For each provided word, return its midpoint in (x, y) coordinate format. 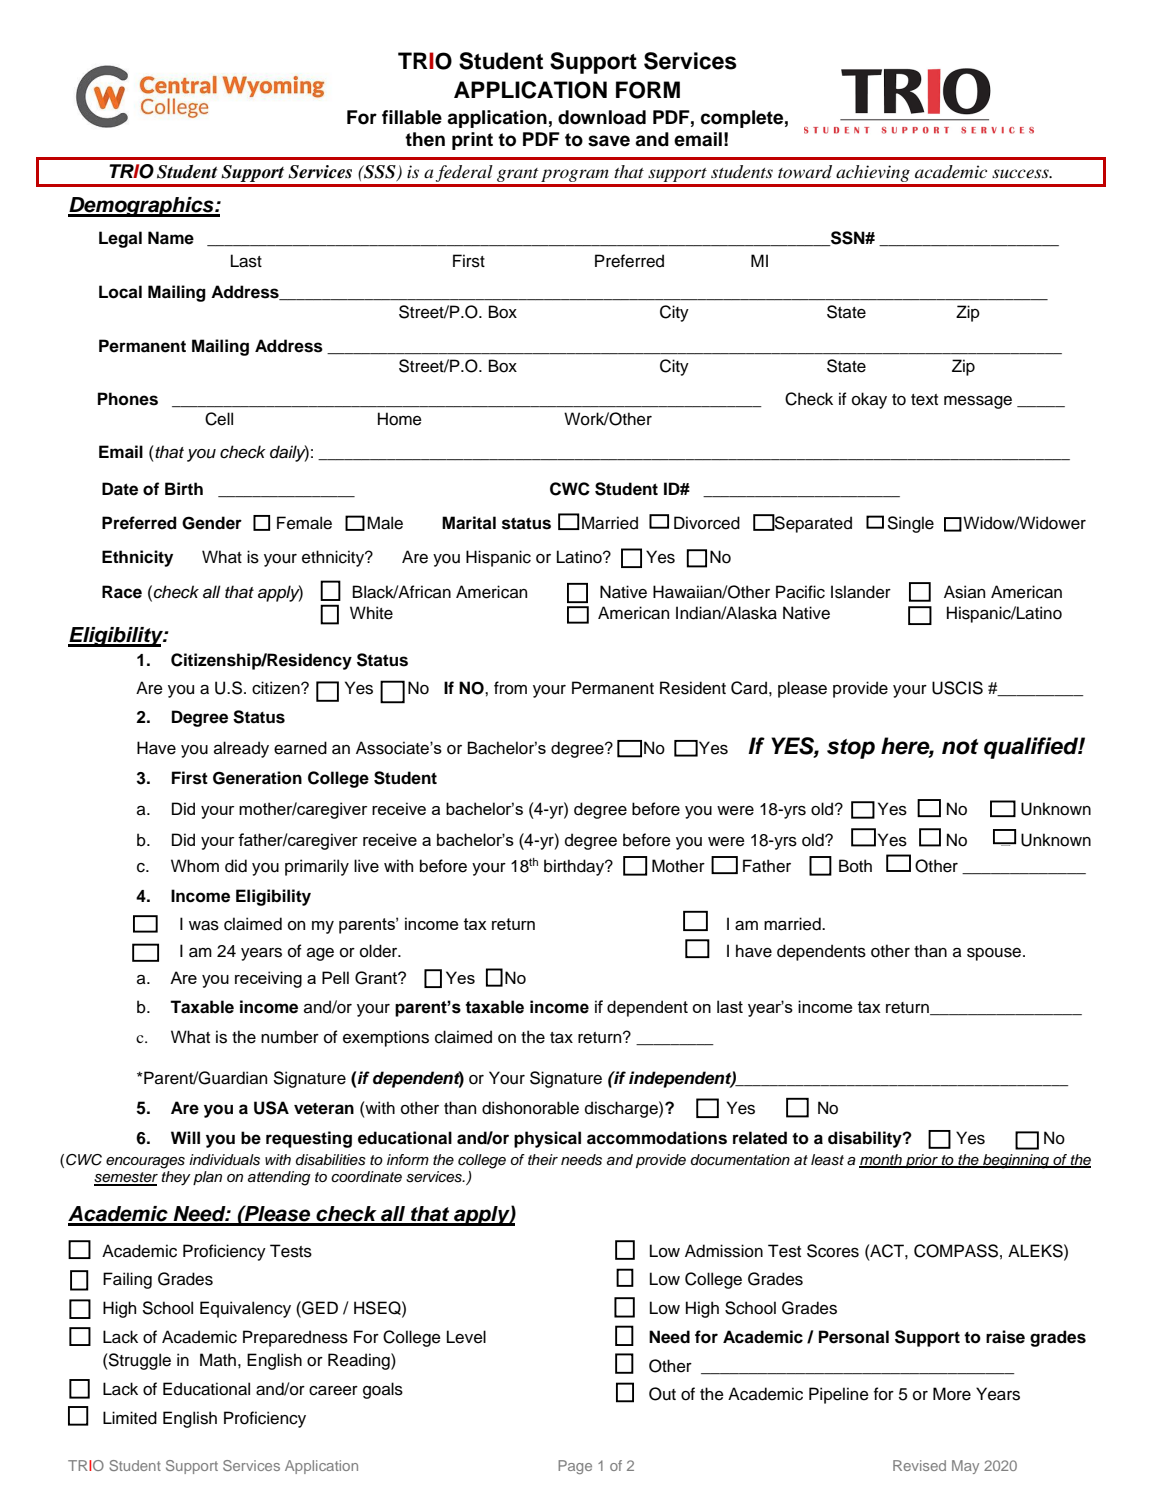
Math (218, 1360)
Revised (919, 1465)
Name (171, 238)
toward (805, 172)
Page (575, 1467)
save (609, 141)
